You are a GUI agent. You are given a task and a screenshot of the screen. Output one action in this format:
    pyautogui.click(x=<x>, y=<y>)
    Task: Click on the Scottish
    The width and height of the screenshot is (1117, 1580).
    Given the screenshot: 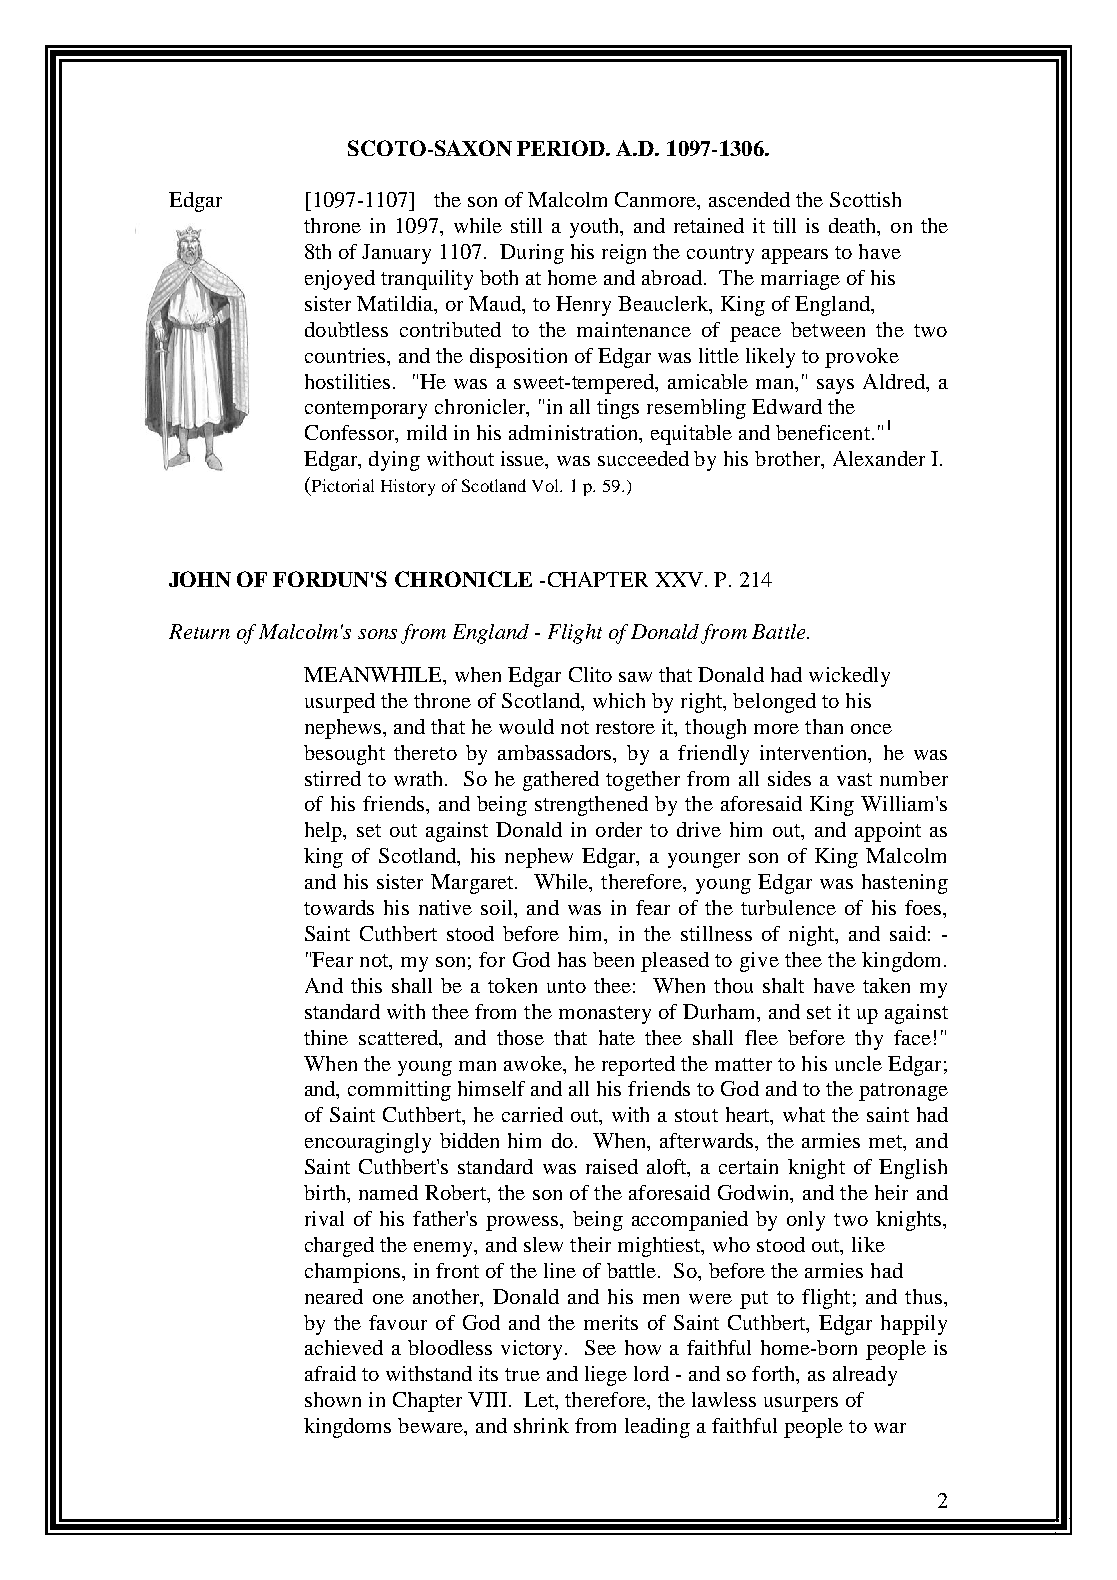 What is the action you would take?
    pyautogui.click(x=865, y=199)
